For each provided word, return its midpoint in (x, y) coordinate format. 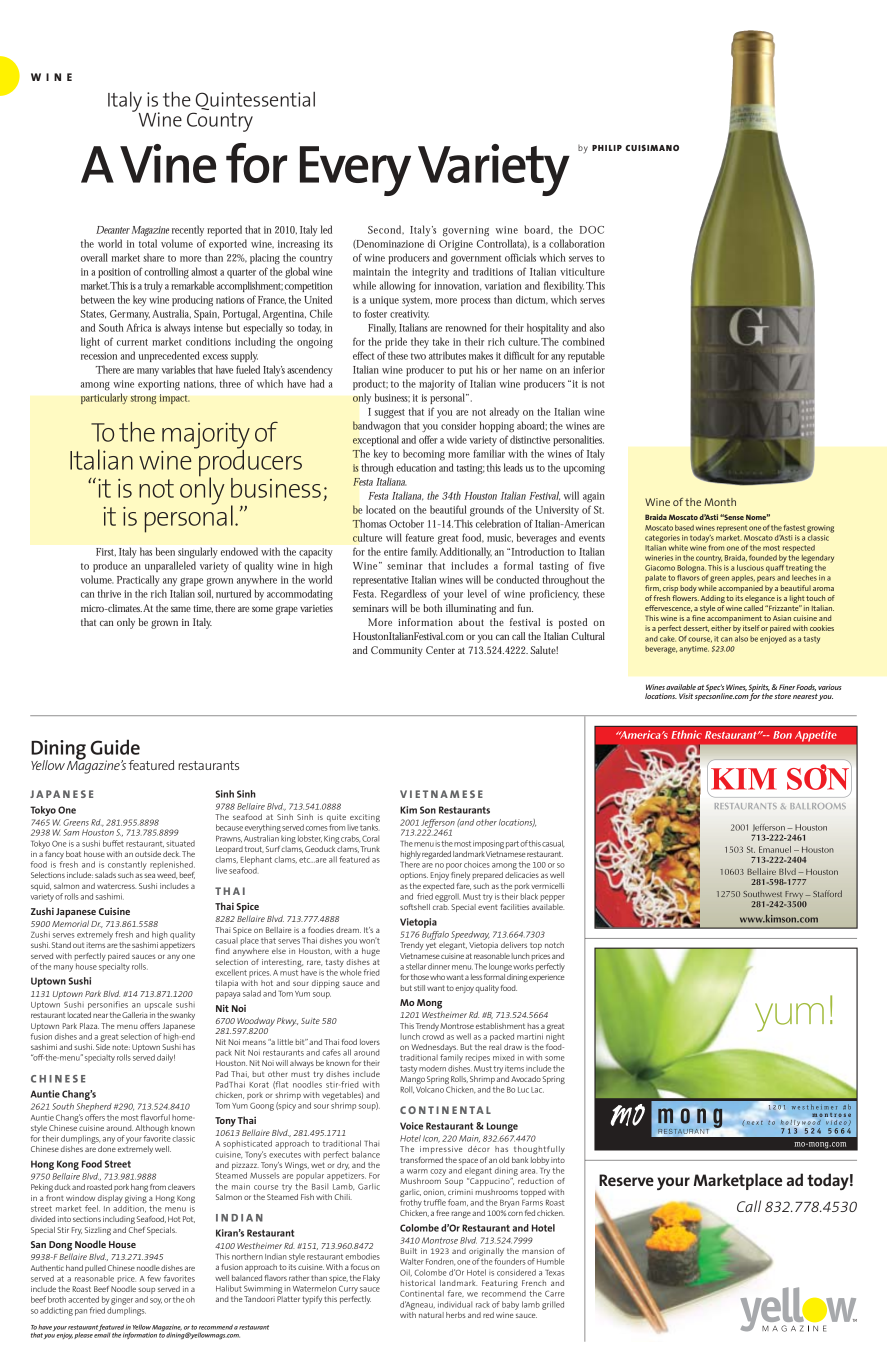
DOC (592, 230)
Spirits (759, 689)
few (154, 1278)
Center (440, 650)
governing (466, 231)
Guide (115, 747)
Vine (168, 163)
